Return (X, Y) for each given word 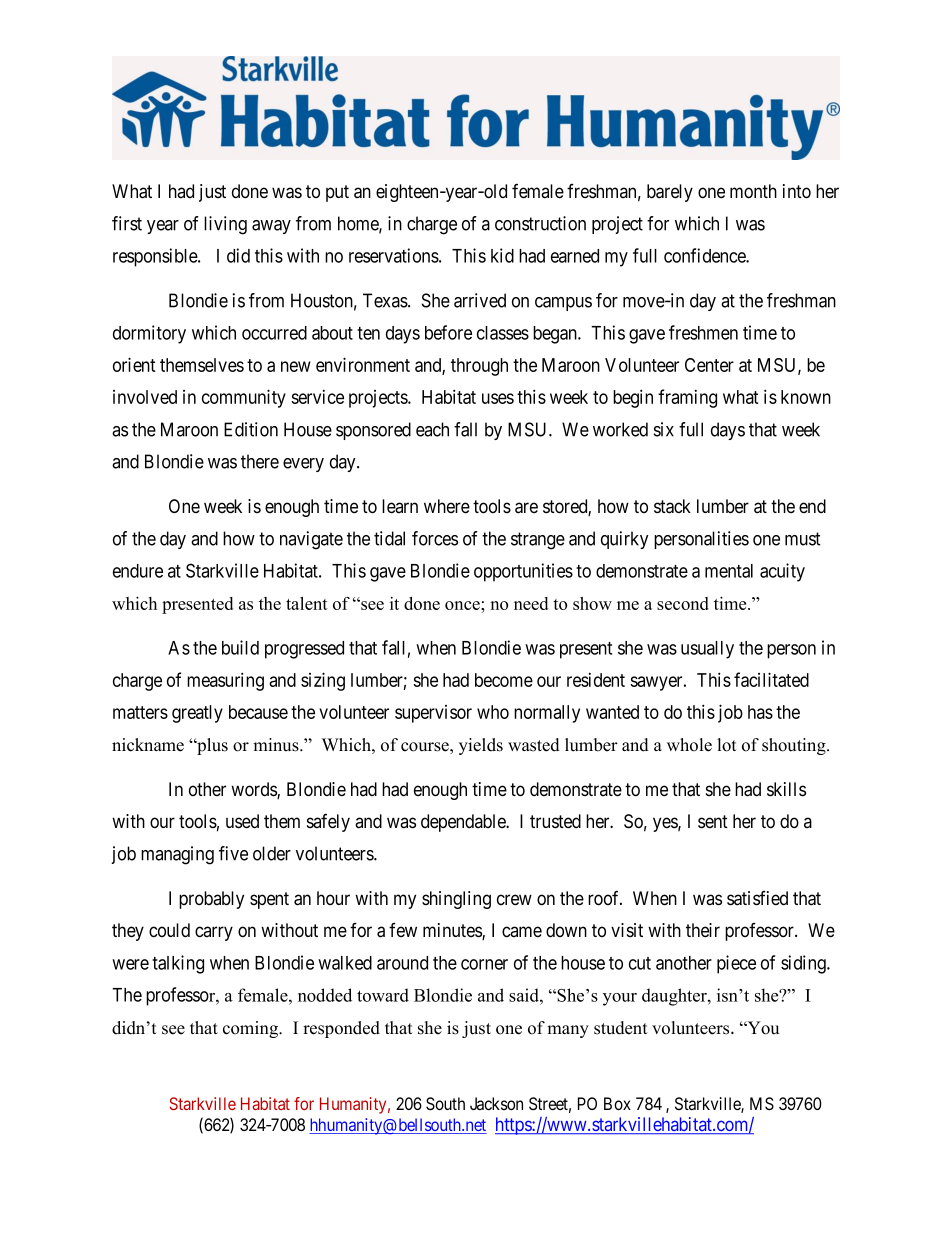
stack (672, 506)
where (447, 506)
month (753, 191)
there (260, 461)
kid (502, 255)
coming (251, 1029)
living (225, 225)
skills (786, 789)
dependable (464, 823)
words (254, 790)
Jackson (496, 1104)
